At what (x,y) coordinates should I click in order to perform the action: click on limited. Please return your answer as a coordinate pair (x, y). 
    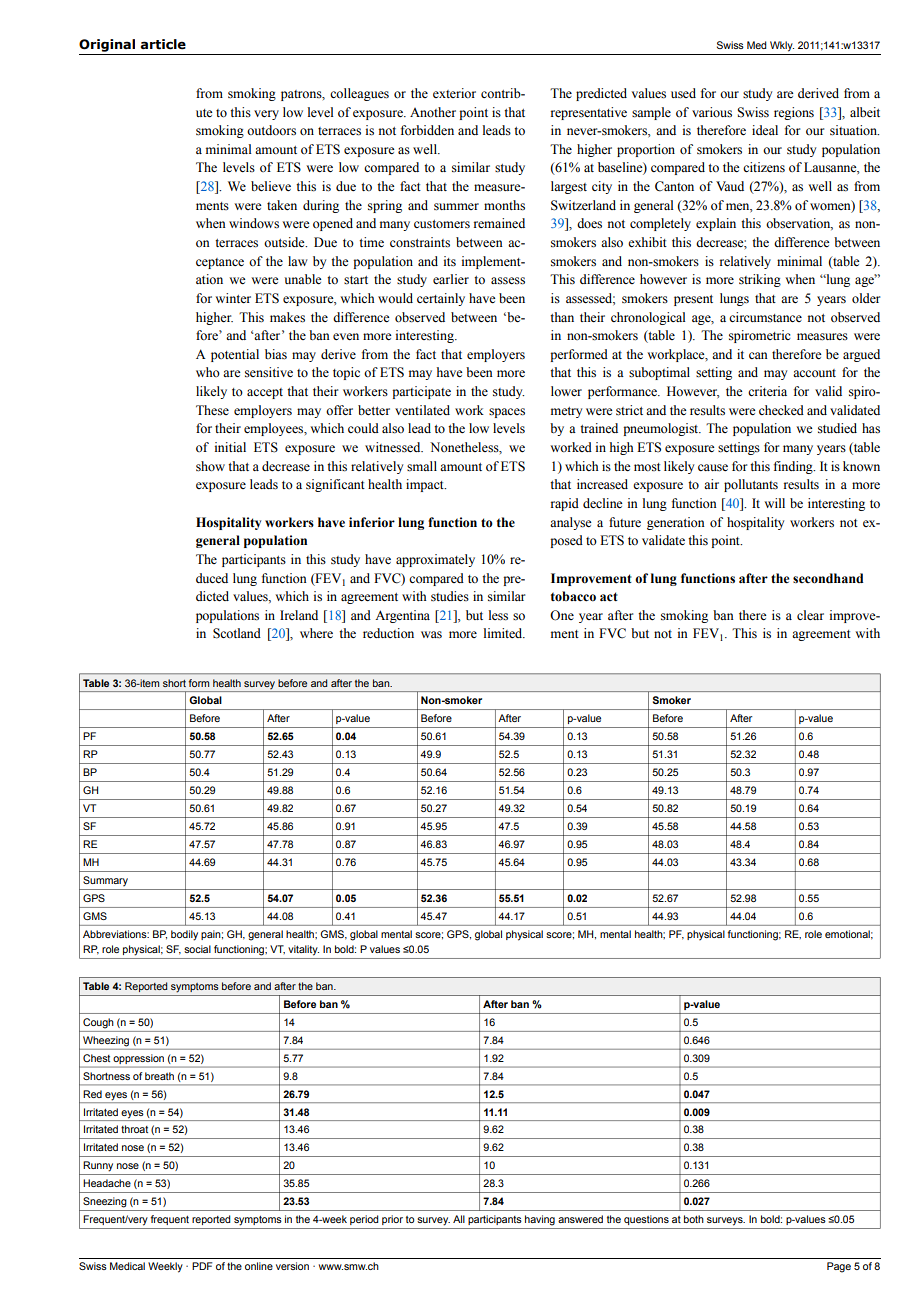
    Looking at the image, I should click on (504, 633).
